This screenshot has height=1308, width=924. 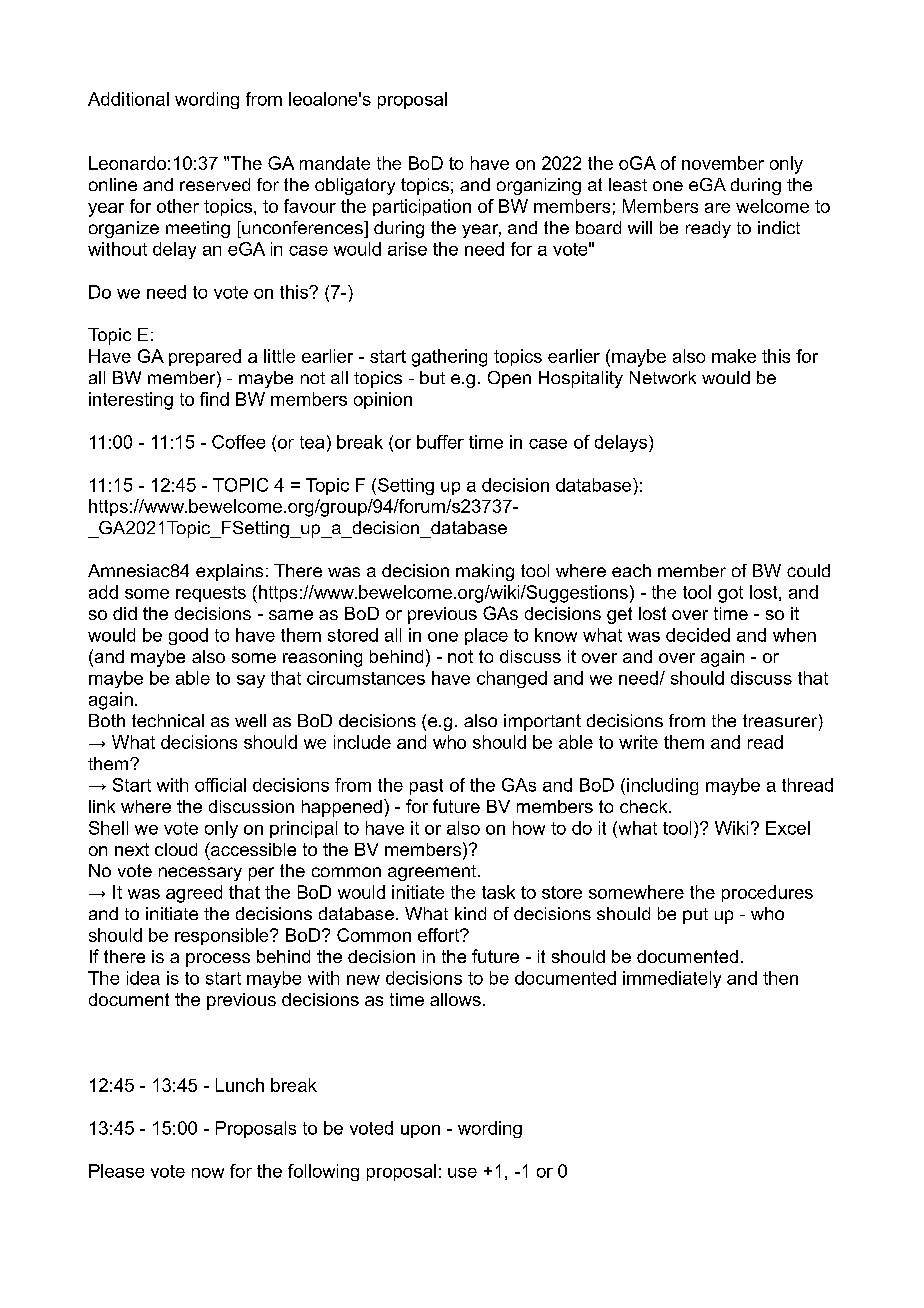 I want to click on Network, so click(x=663, y=377).
